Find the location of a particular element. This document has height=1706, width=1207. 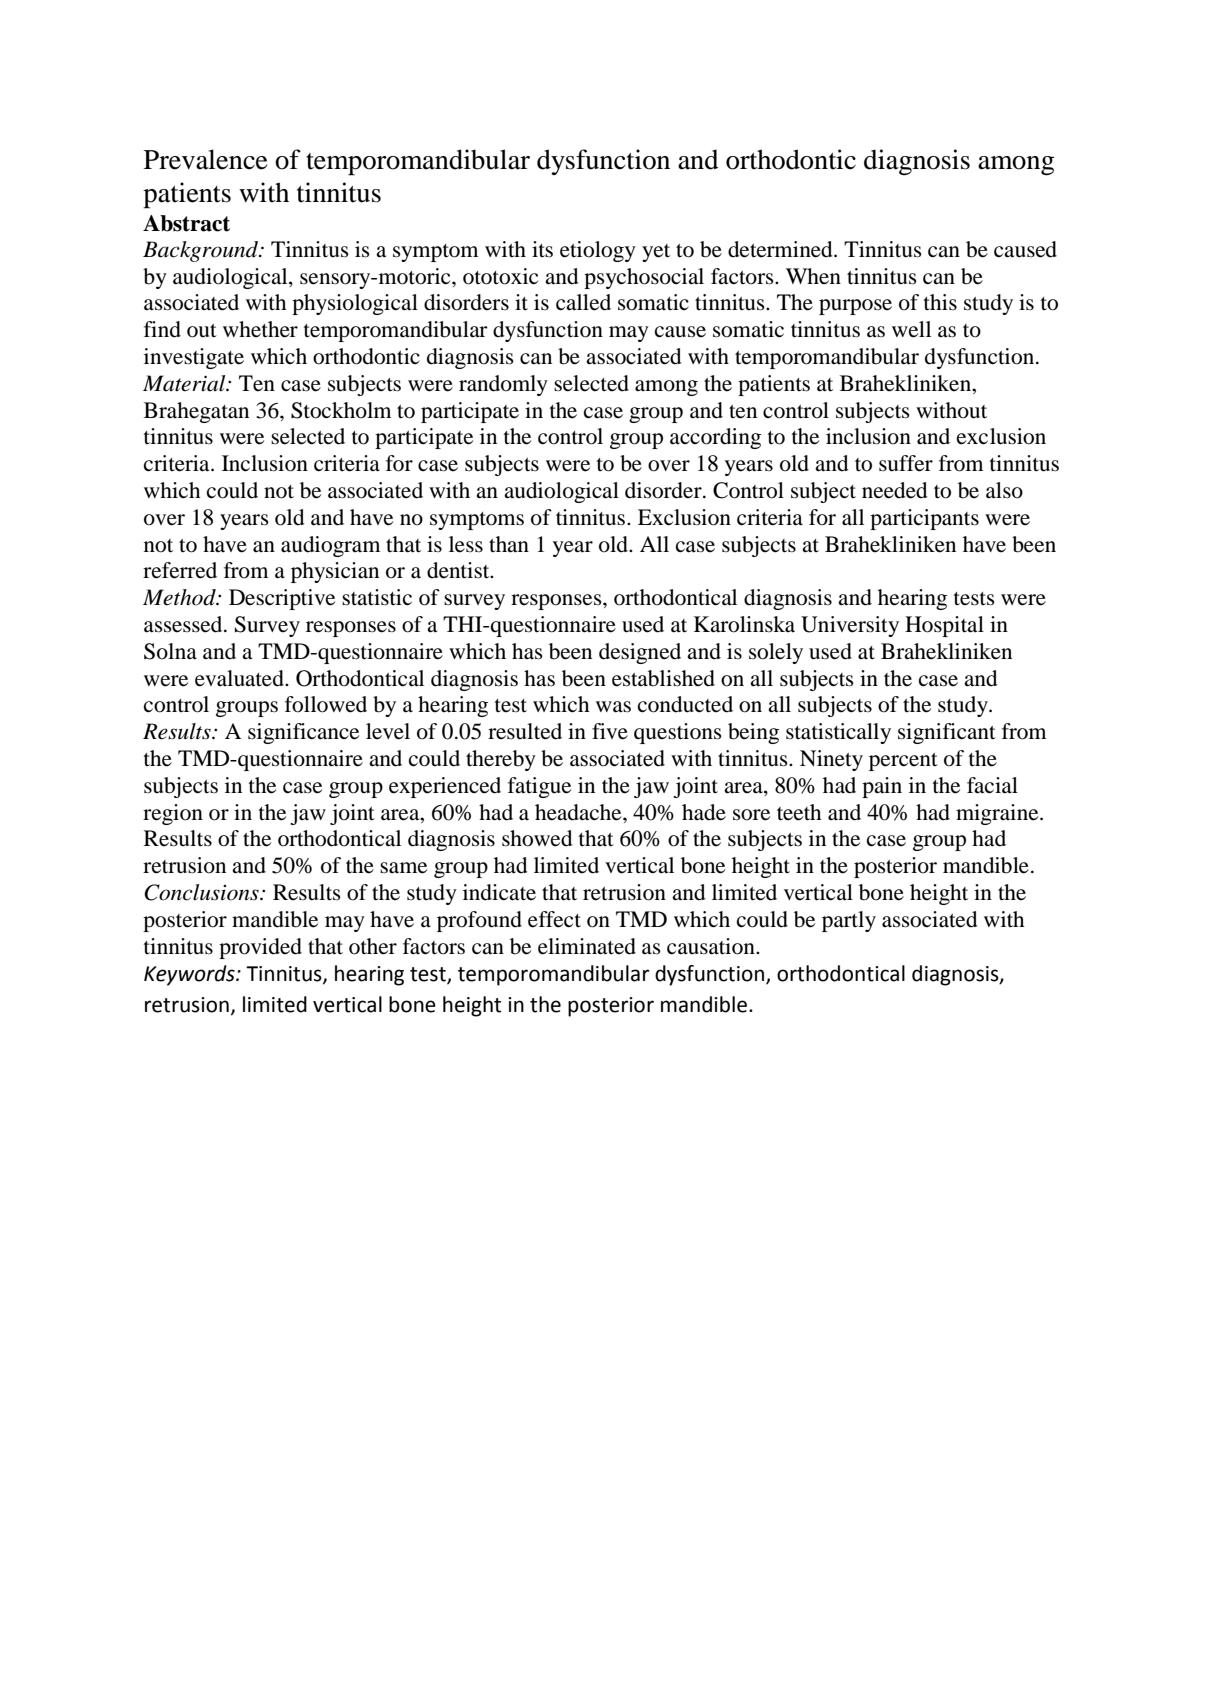

percent is located at coordinates (903, 762).
